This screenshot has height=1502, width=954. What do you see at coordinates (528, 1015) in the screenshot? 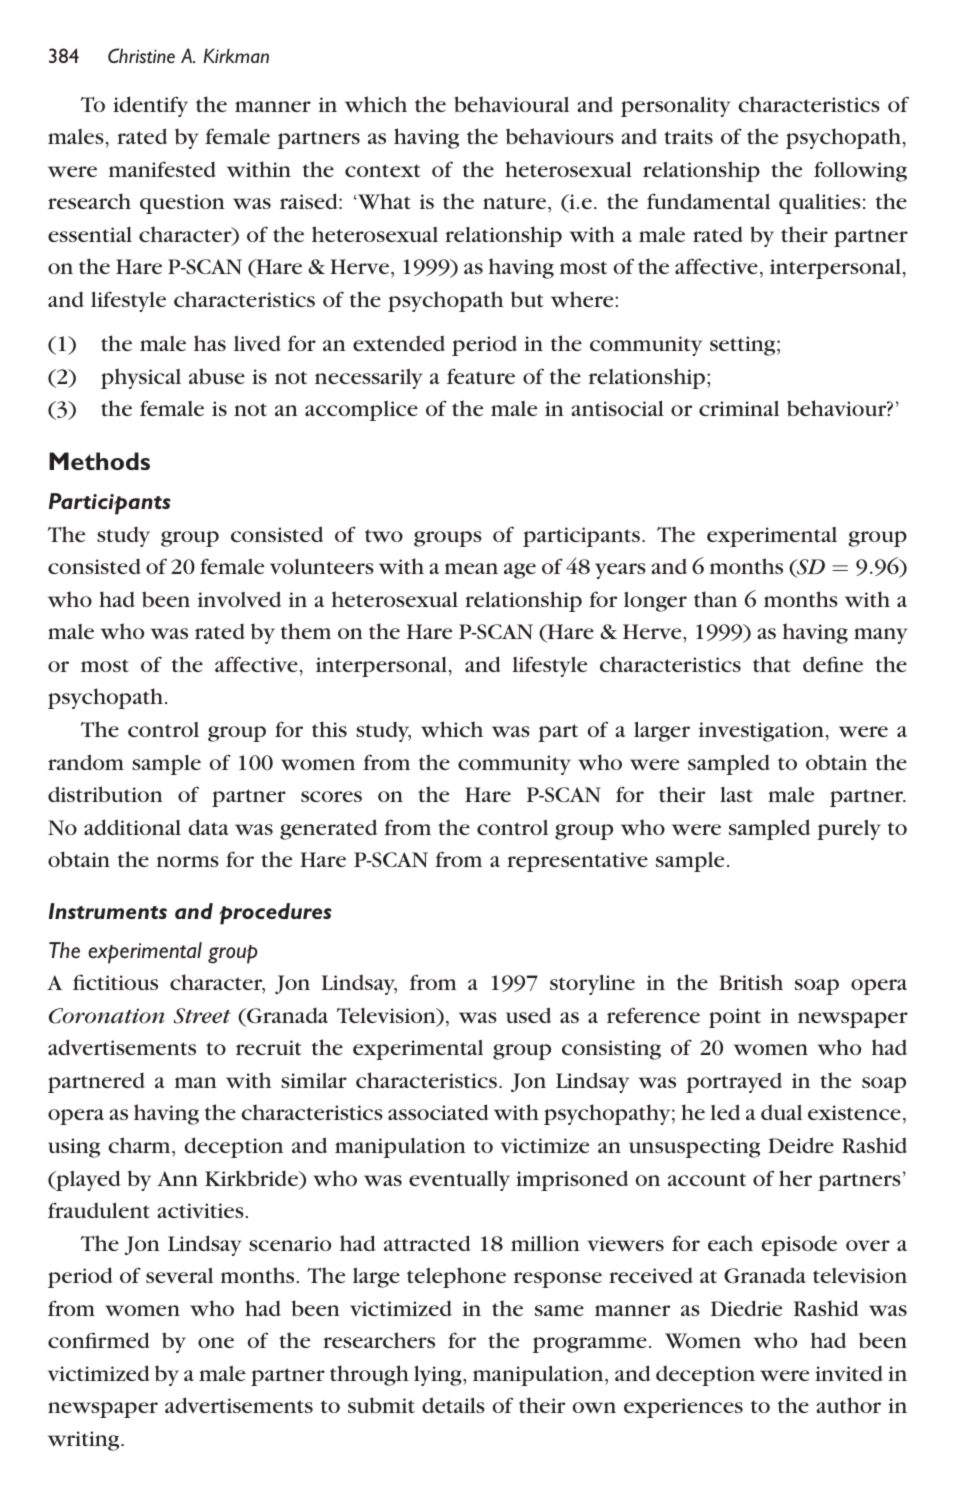
I see `used` at bounding box center [528, 1015].
